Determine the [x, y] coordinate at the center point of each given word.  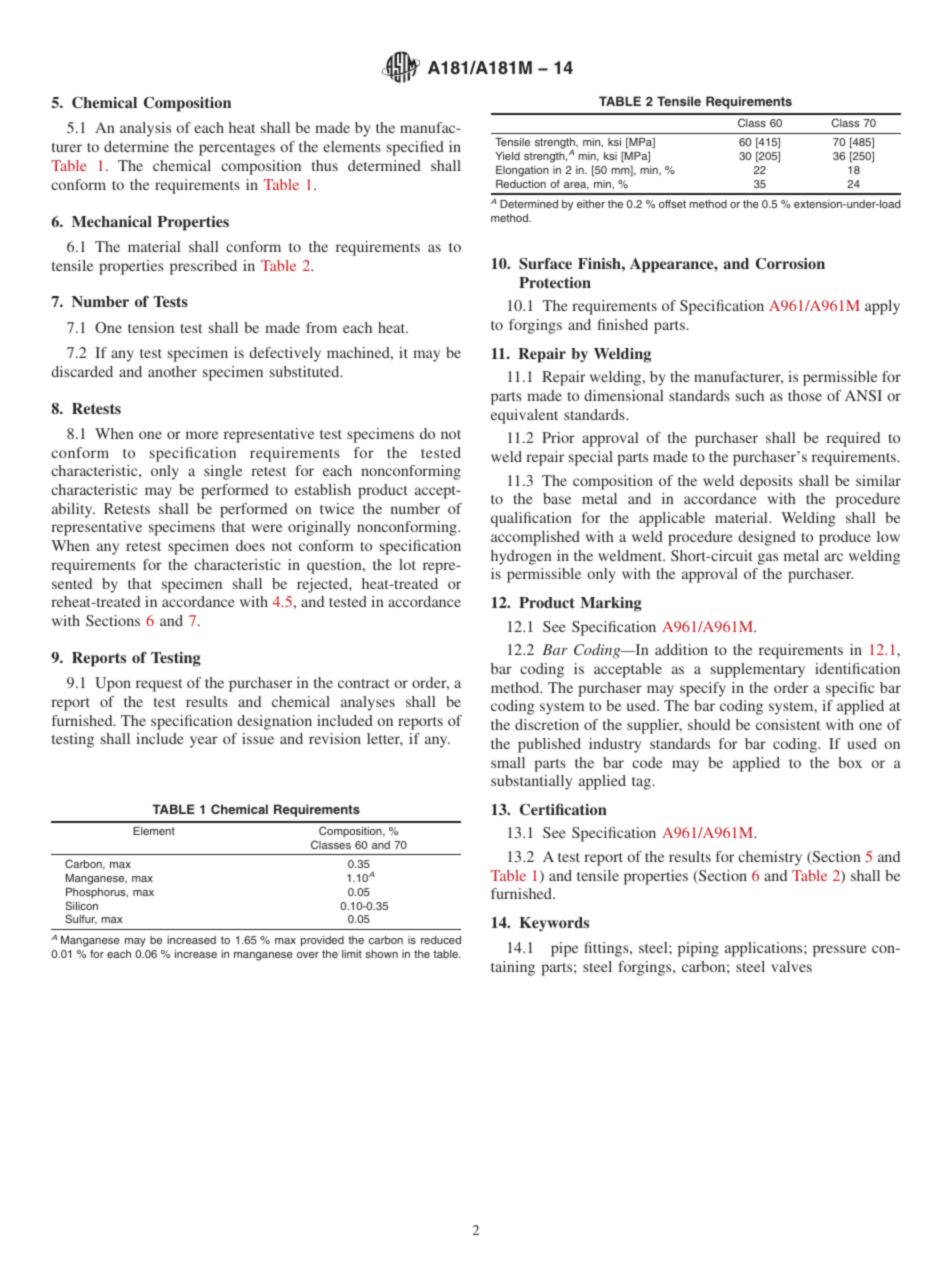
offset [672, 203]
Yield [508, 156]
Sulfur [81, 919]
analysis [145, 129]
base [557, 498]
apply [882, 307]
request [159, 685]
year [204, 742]
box [850, 762]
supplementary [758, 670]
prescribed [203, 267]
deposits [766, 482]
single [223, 472]
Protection [555, 282]
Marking [611, 604]
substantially [531, 782]
